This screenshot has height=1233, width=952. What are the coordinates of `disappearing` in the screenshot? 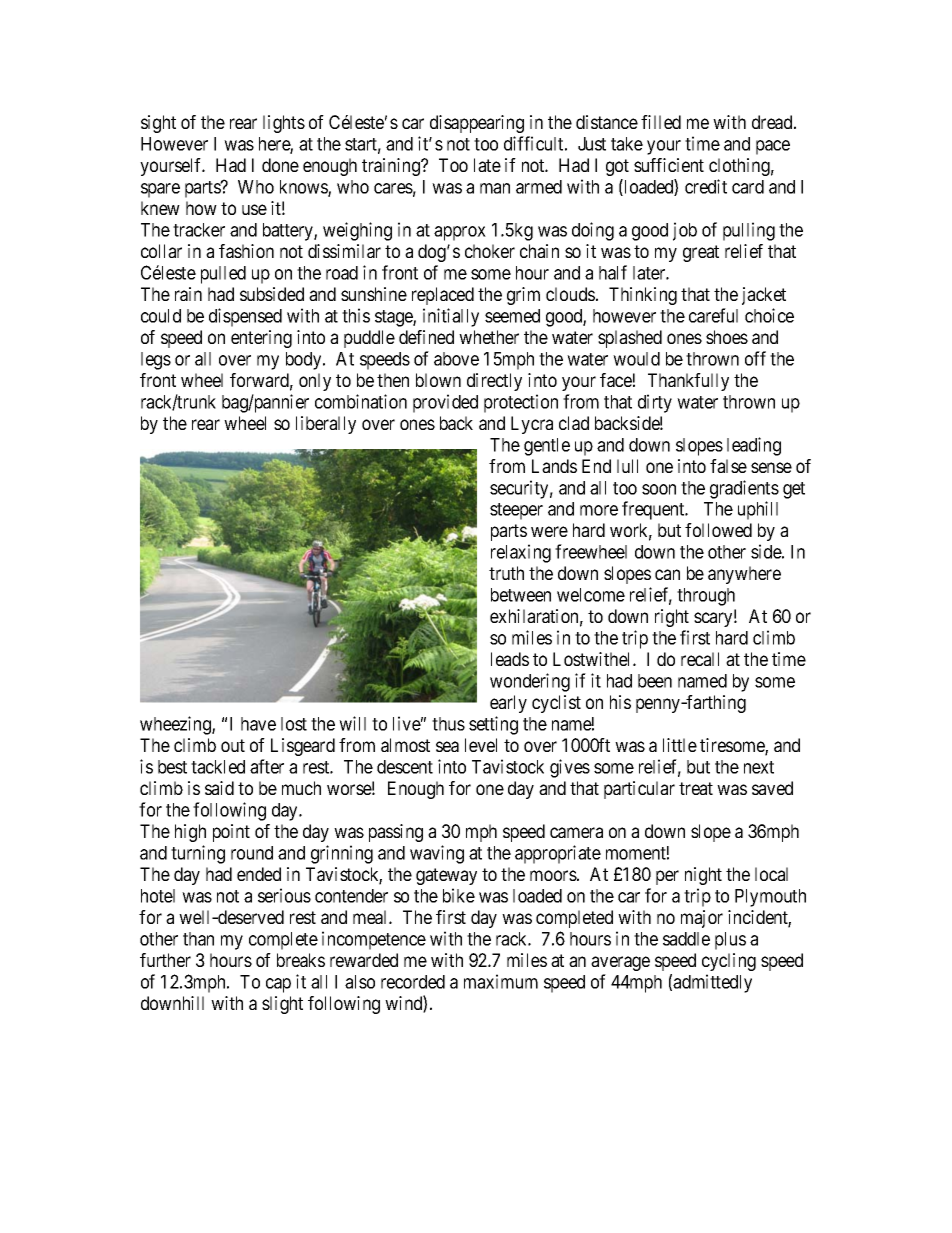 It's located at (477, 124).
